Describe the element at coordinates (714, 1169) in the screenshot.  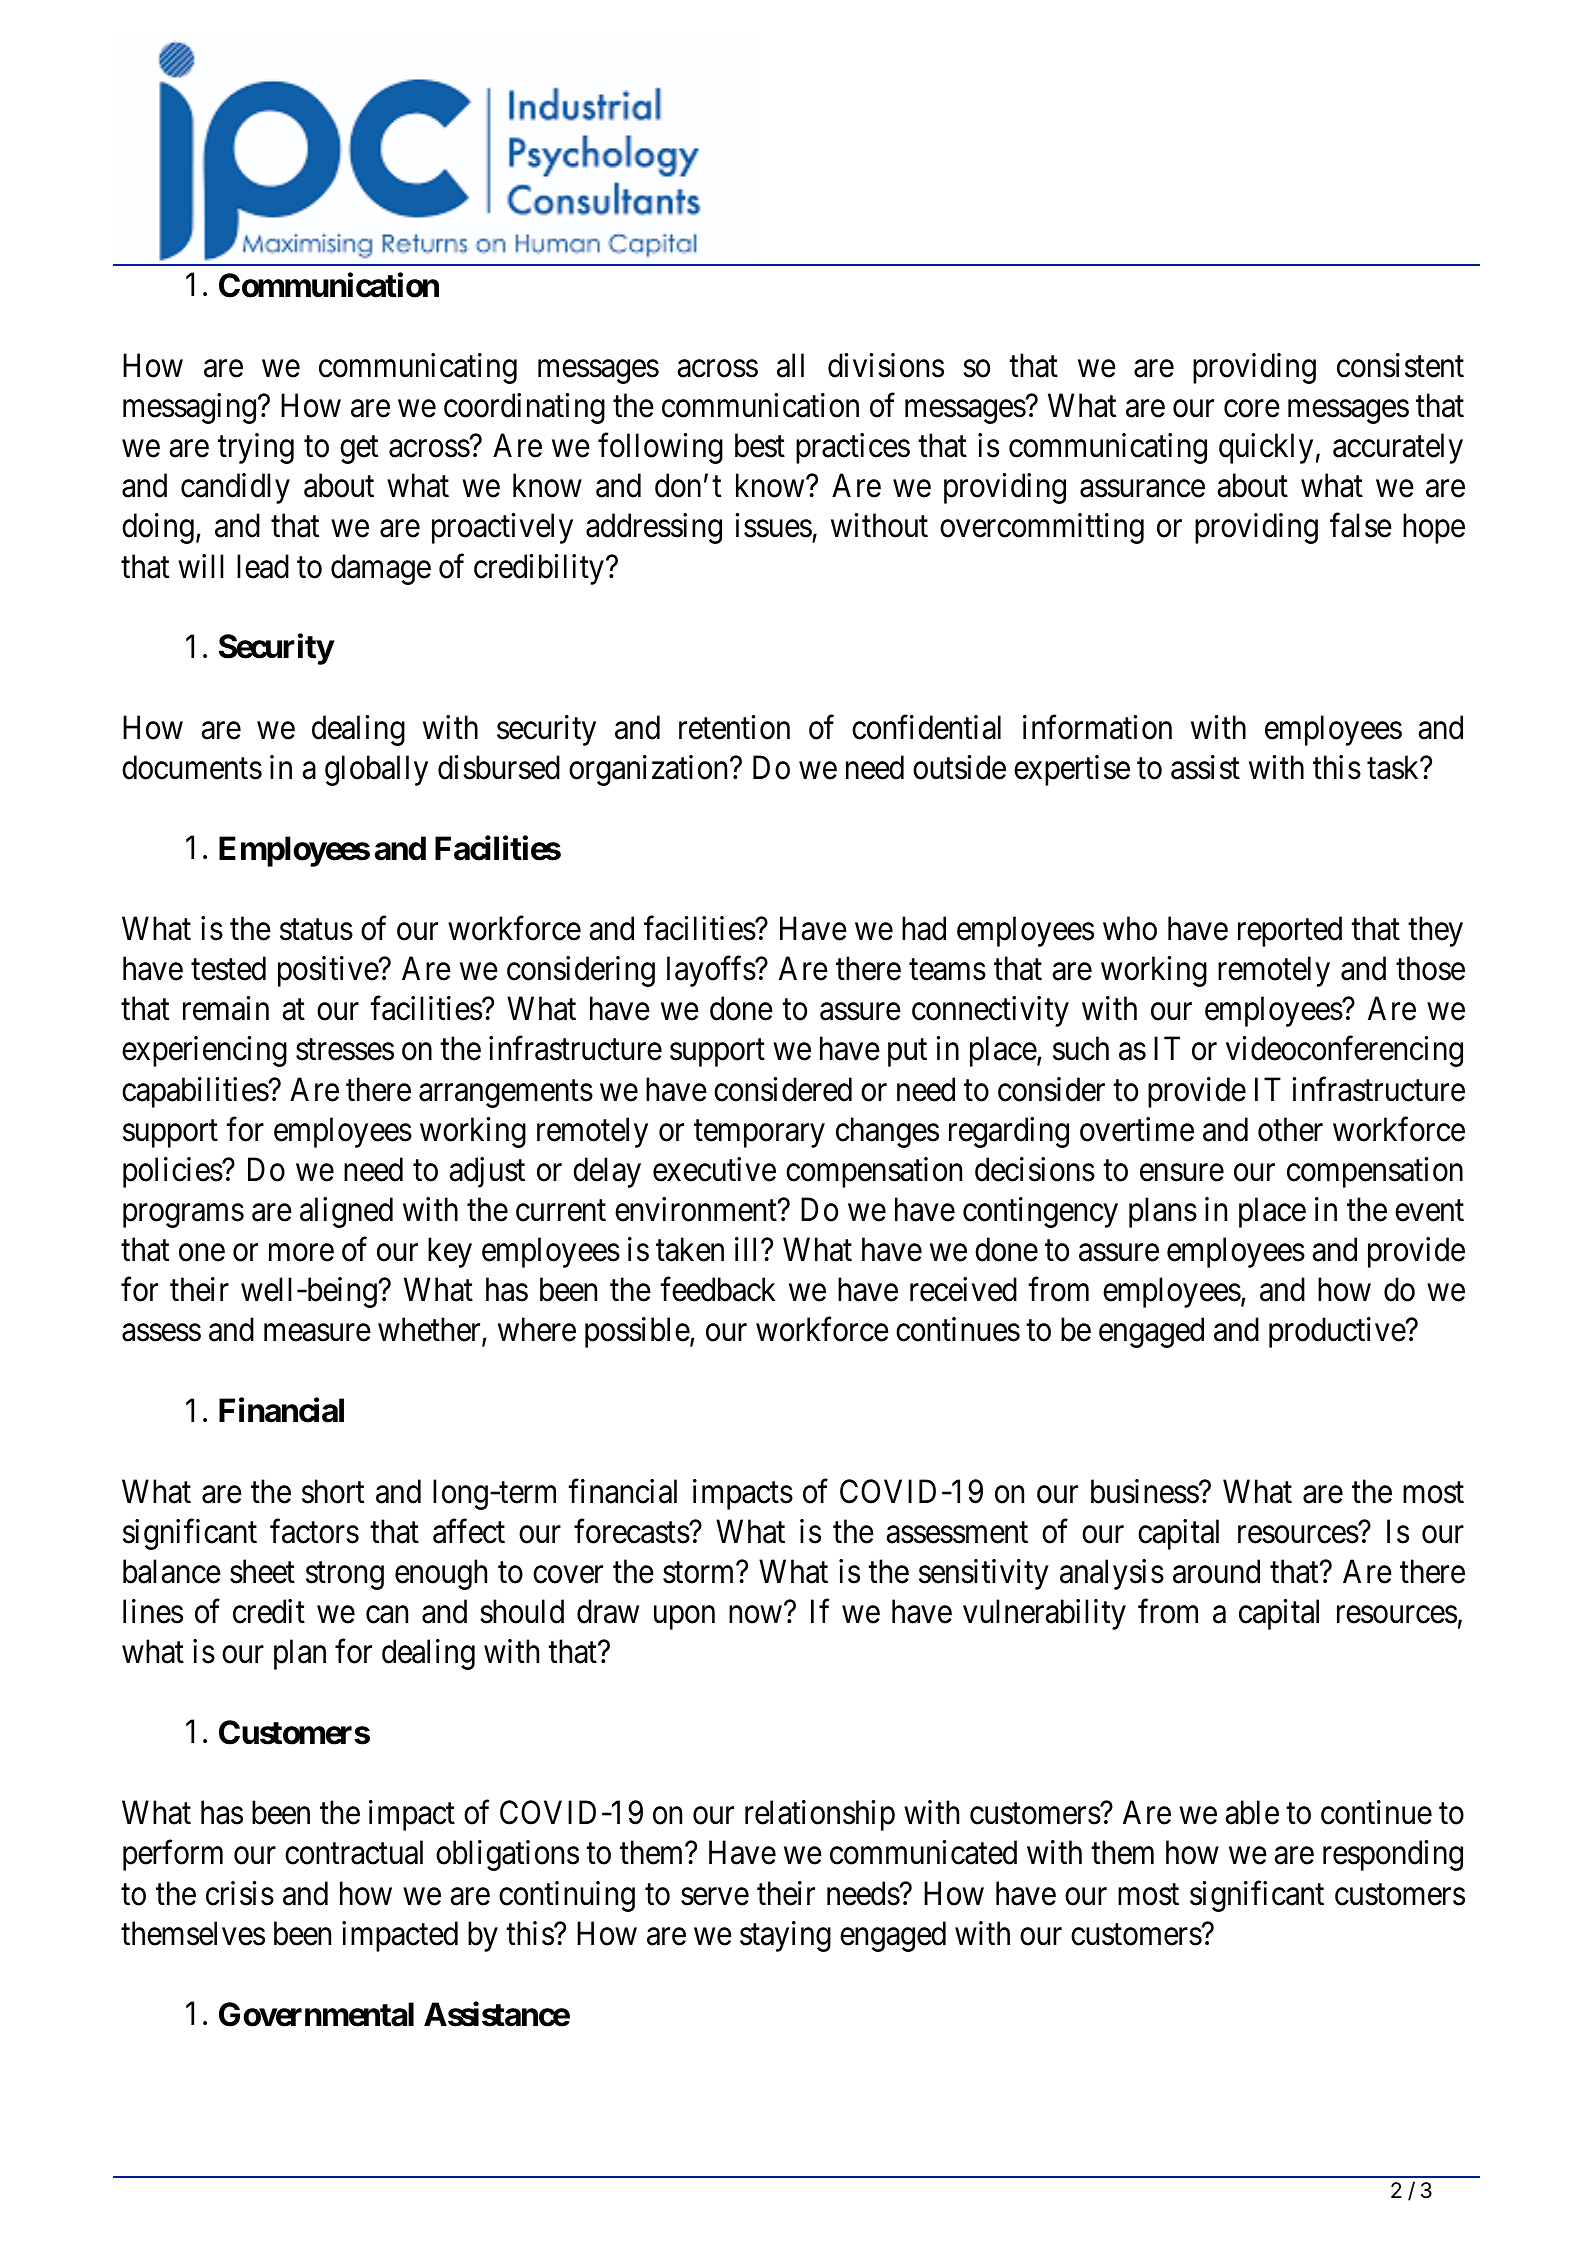
I see `executive` at that location.
